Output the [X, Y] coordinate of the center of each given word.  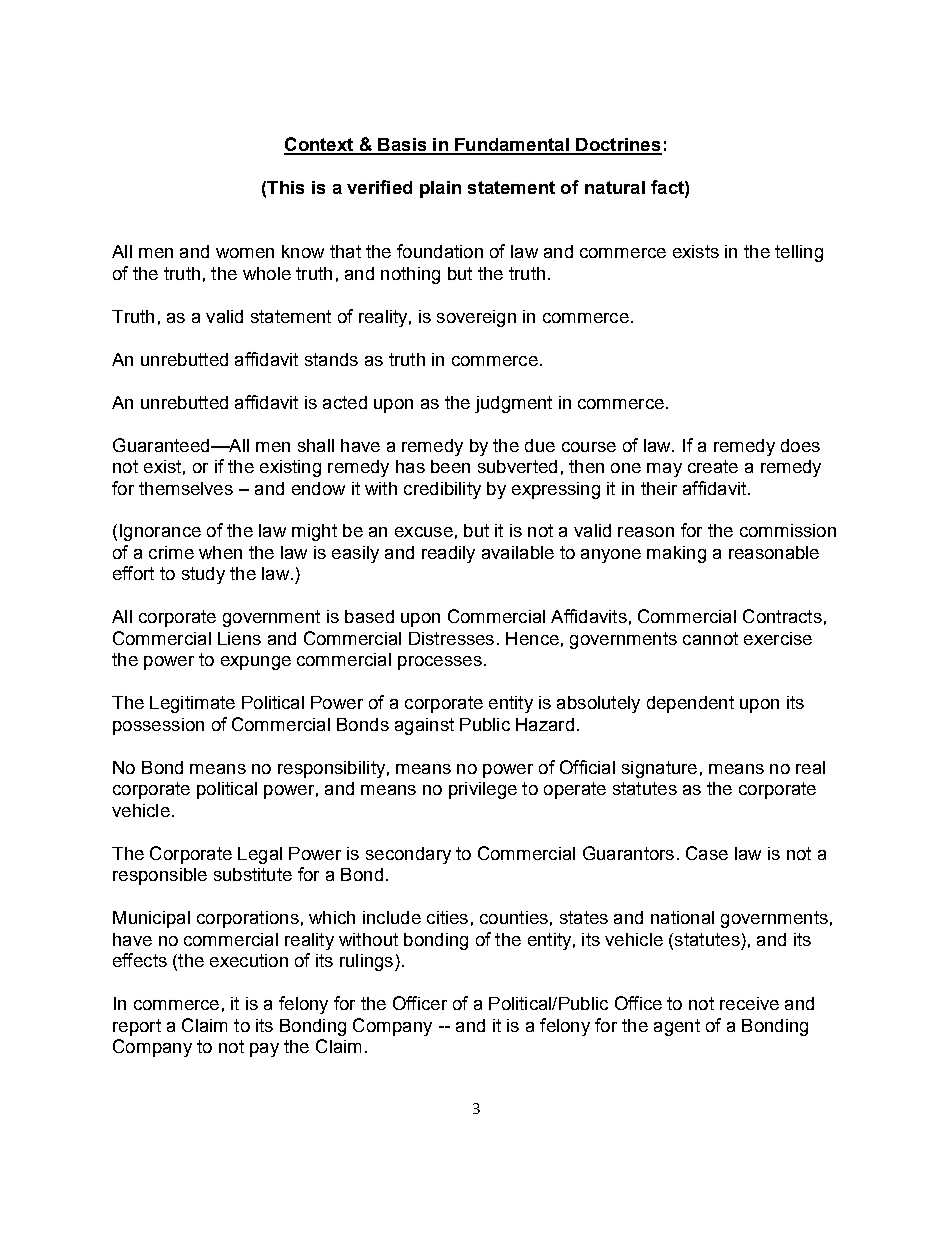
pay [264, 1050]
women [245, 253]
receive [749, 1003]
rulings [366, 962]
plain [440, 189]
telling [799, 253]
